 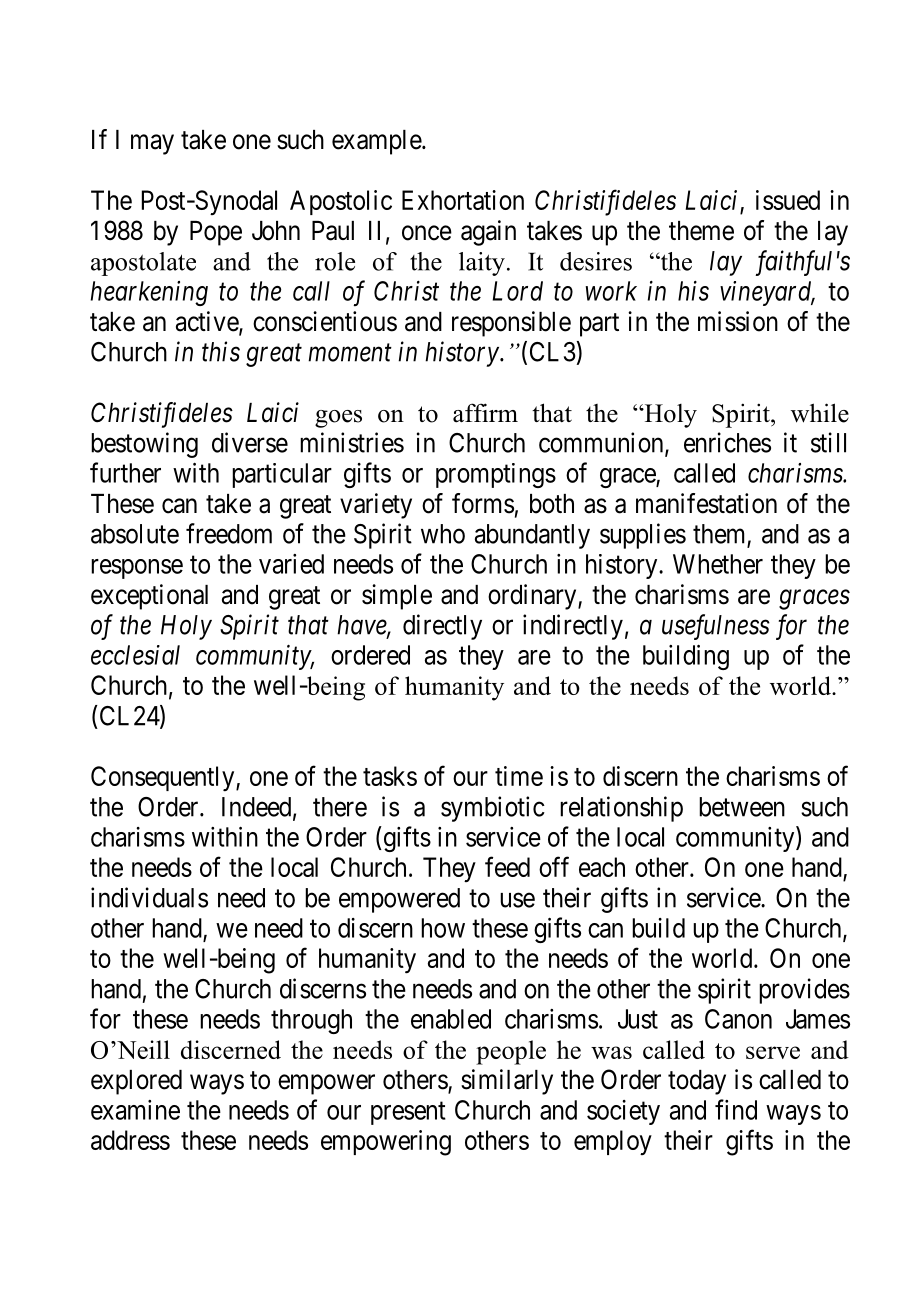 I want to click on issued, so click(x=788, y=200).
